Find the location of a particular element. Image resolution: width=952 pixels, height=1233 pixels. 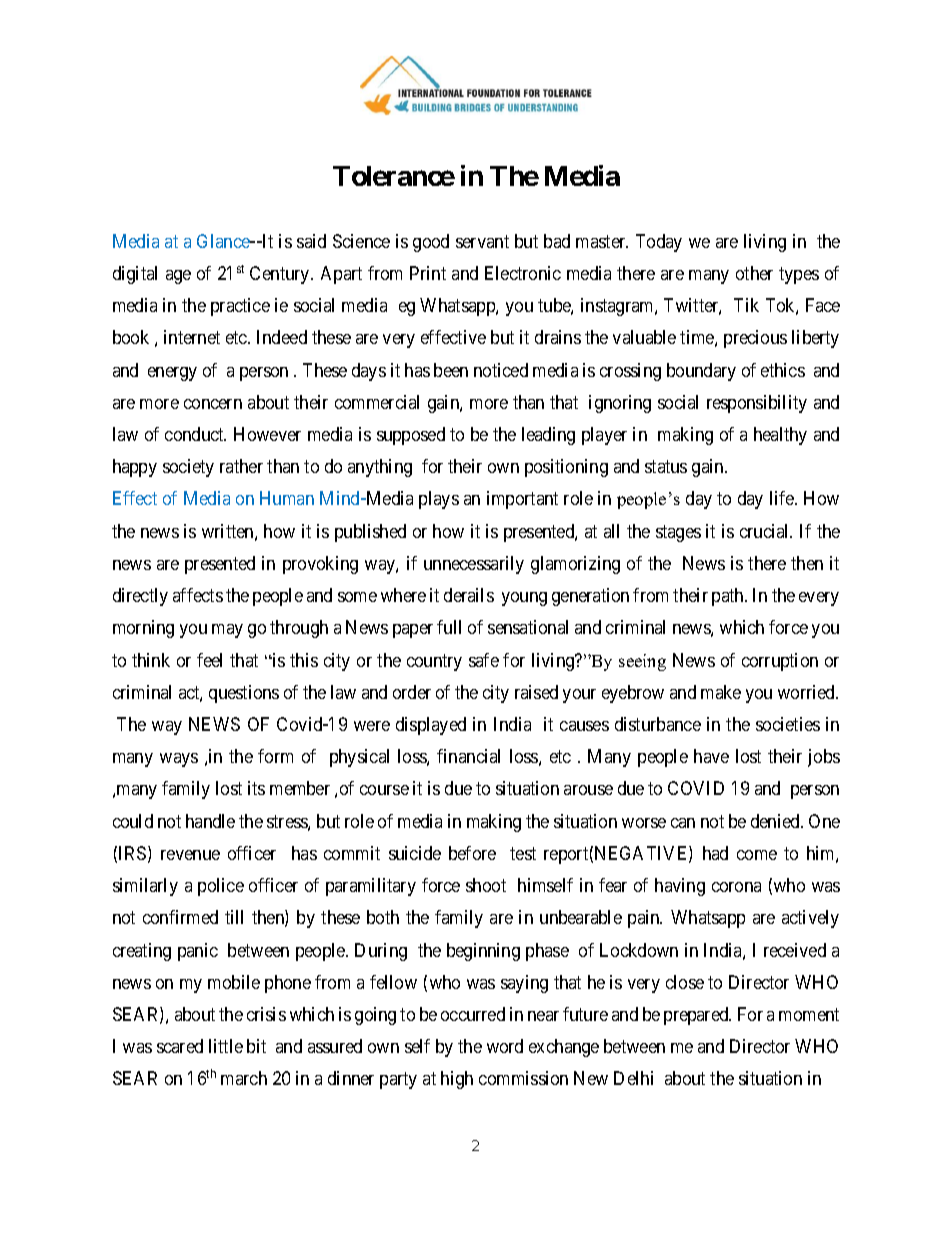

Century is located at coordinates (281, 275).
